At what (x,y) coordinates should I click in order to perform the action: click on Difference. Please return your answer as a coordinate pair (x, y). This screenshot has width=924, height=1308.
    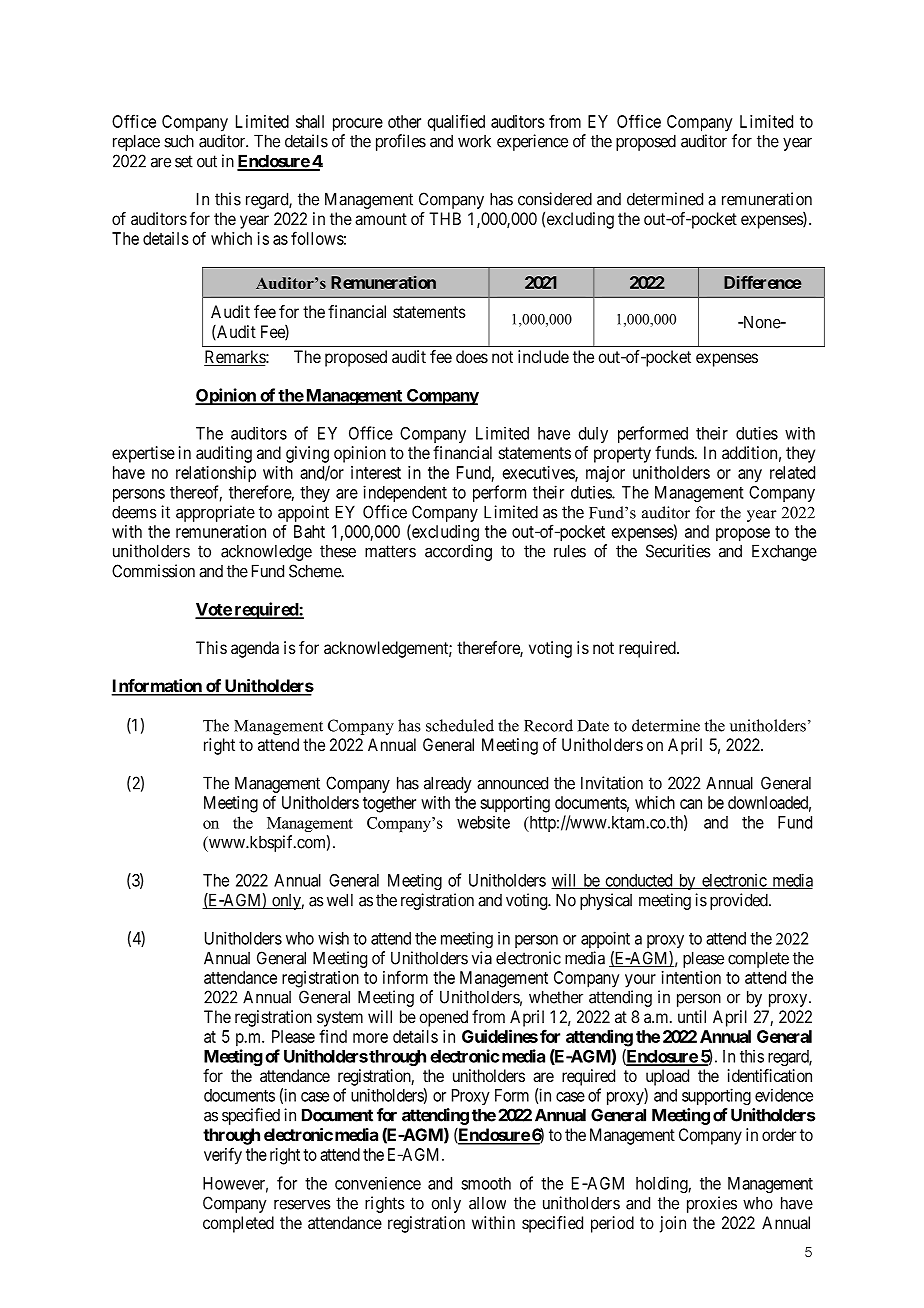
    Looking at the image, I should click on (762, 282).
